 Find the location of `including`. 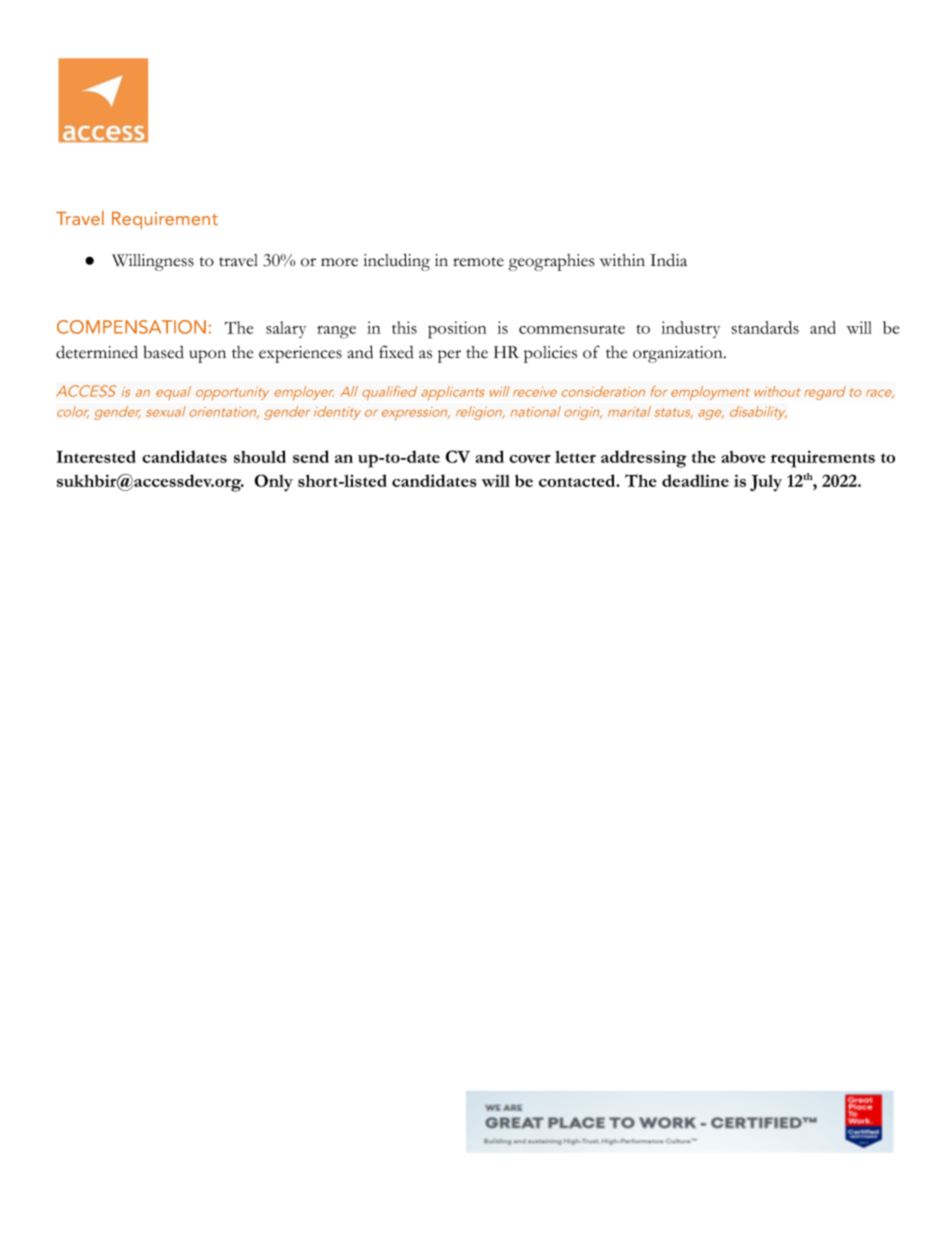

including is located at coordinates (396, 262).
